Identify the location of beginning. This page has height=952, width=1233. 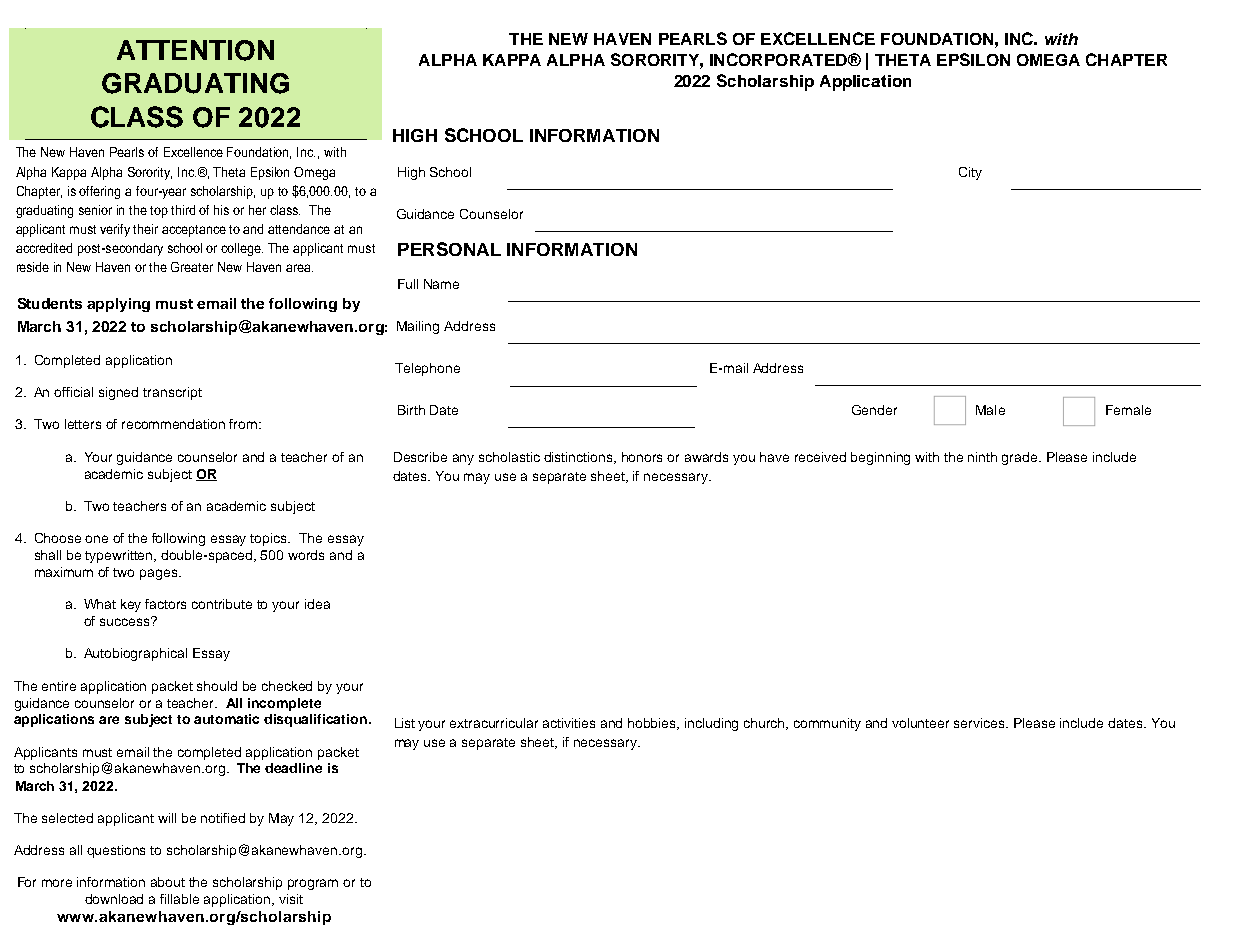
(880, 458).
